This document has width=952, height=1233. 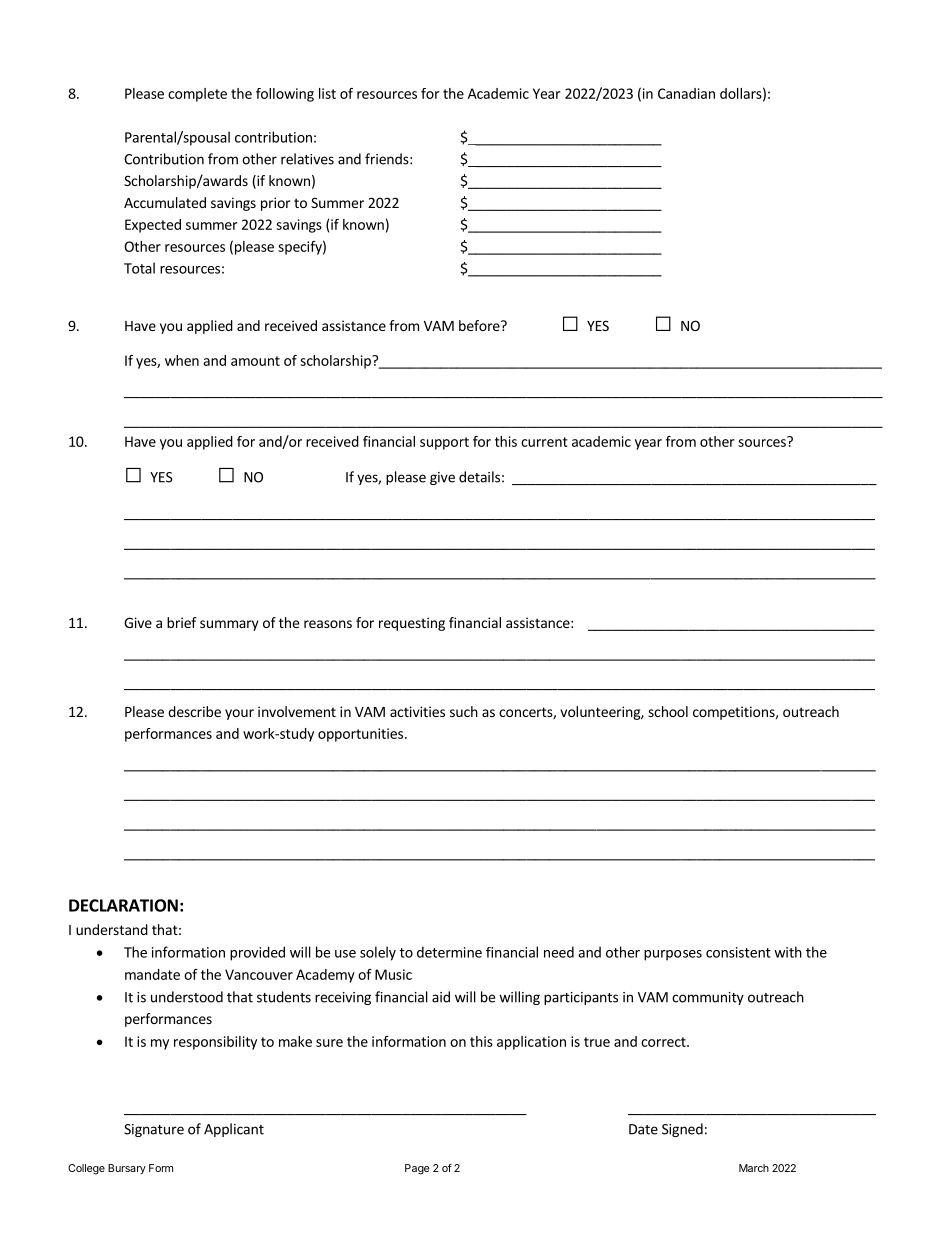 What do you see at coordinates (417, 711) in the document?
I see `activities` at bounding box center [417, 711].
